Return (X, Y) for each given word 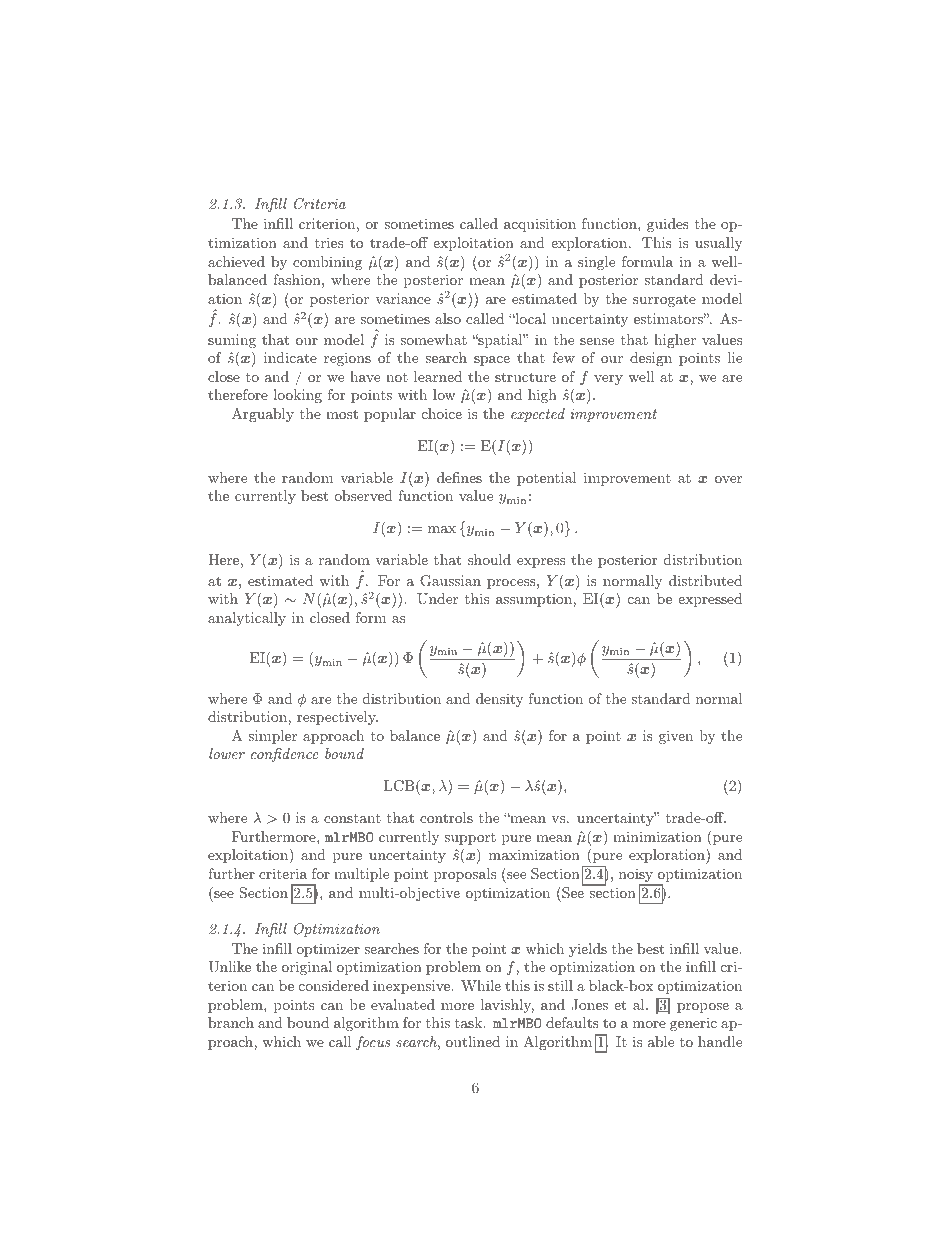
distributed (705, 580)
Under (437, 599)
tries (328, 242)
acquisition (540, 225)
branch (231, 1022)
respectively (337, 718)
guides (668, 225)
